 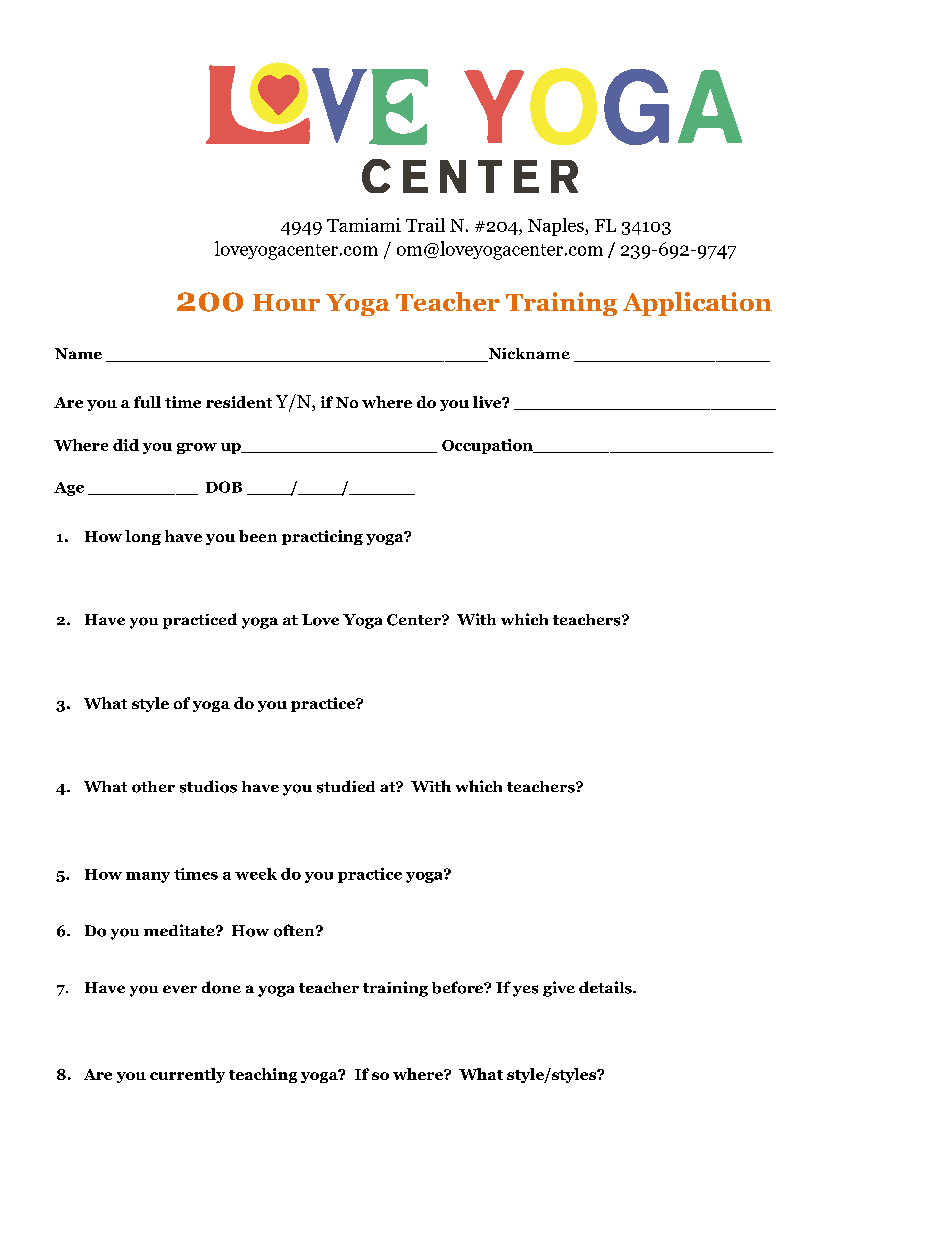 What do you see at coordinates (286, 302) in the image?
I see `Hour` at bounding box center [286, 302].
